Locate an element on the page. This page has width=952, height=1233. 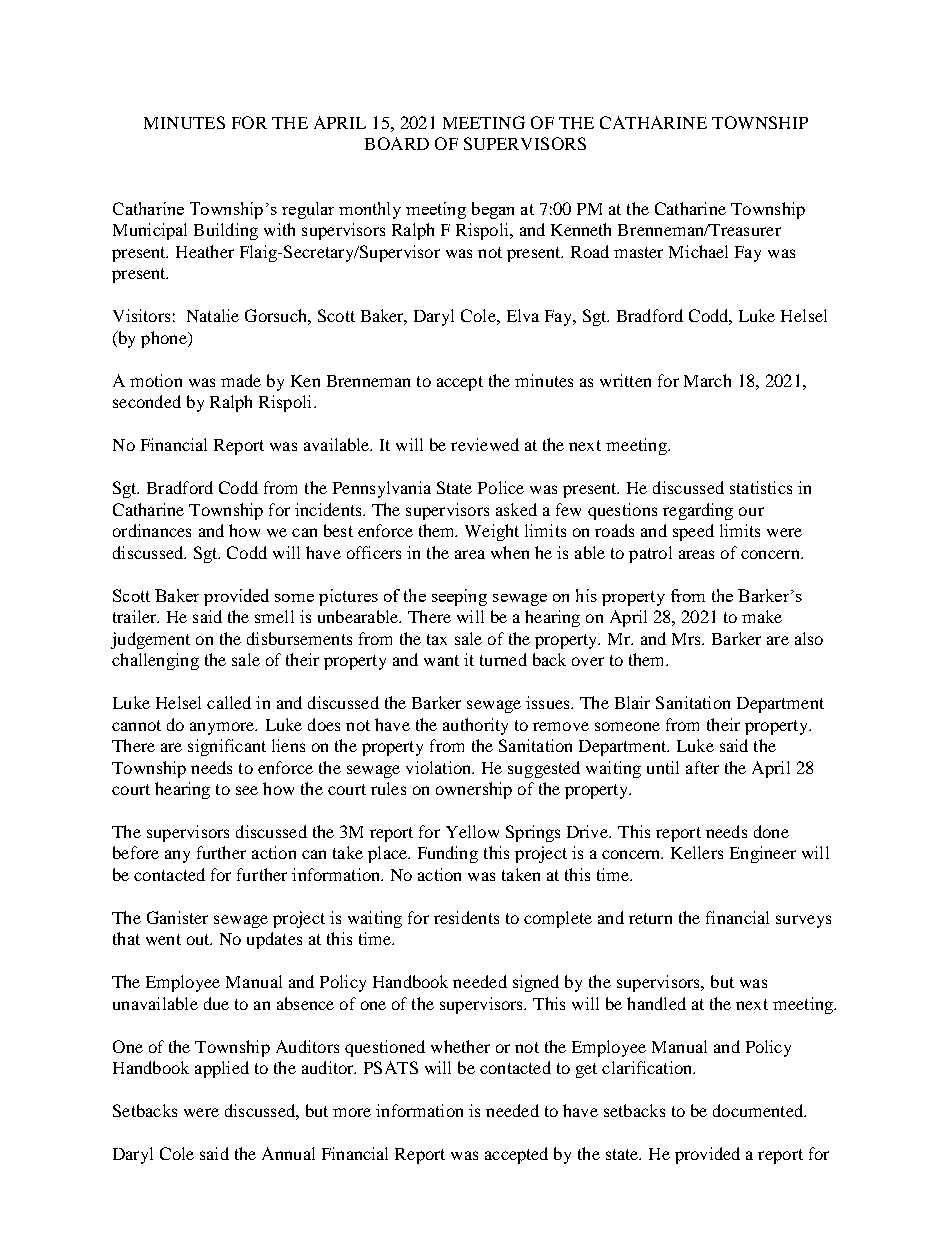
significant is located at coordinates (227, 747).
